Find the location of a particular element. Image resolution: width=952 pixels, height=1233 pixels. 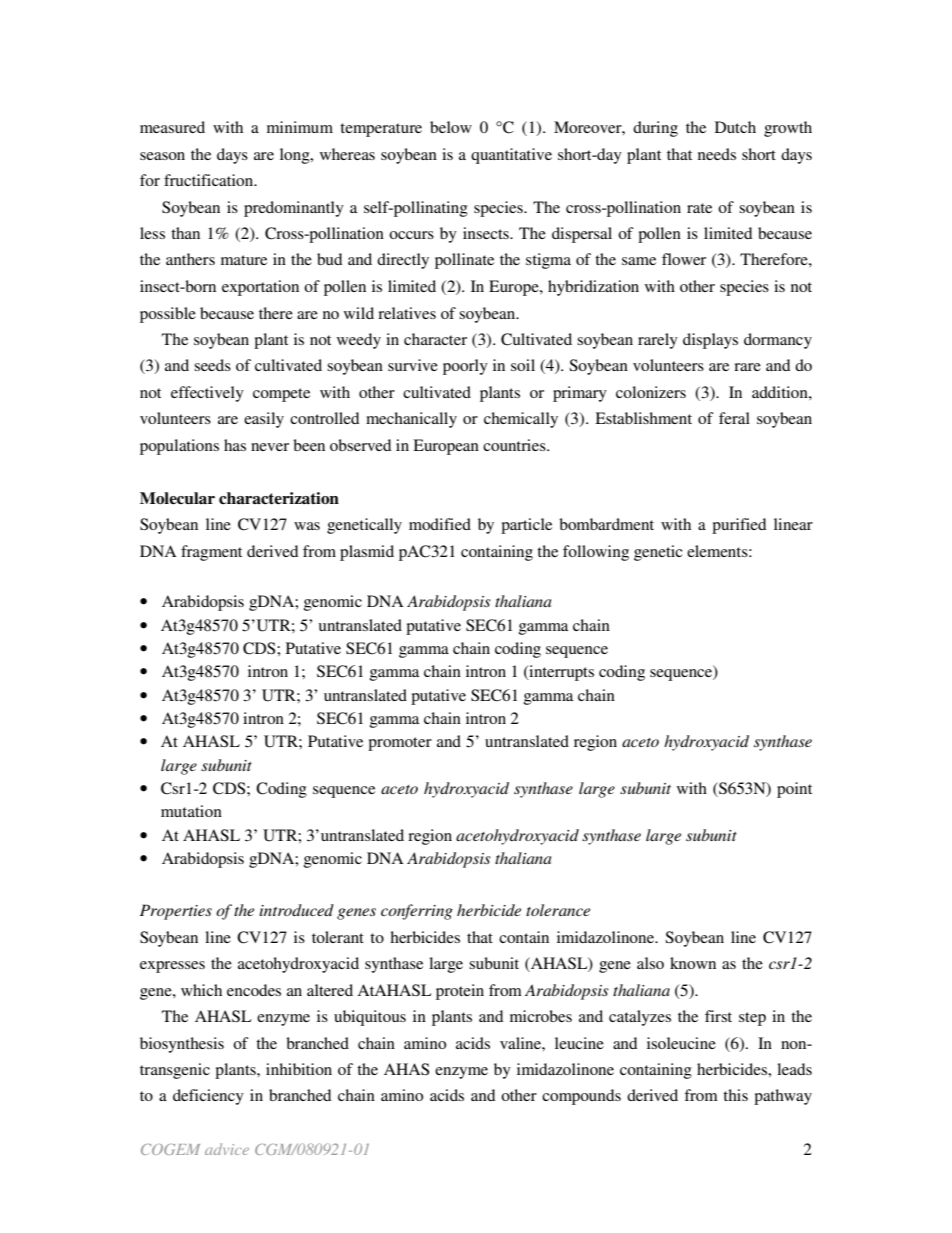

deficiency is located at coordinates (208, 1097).
